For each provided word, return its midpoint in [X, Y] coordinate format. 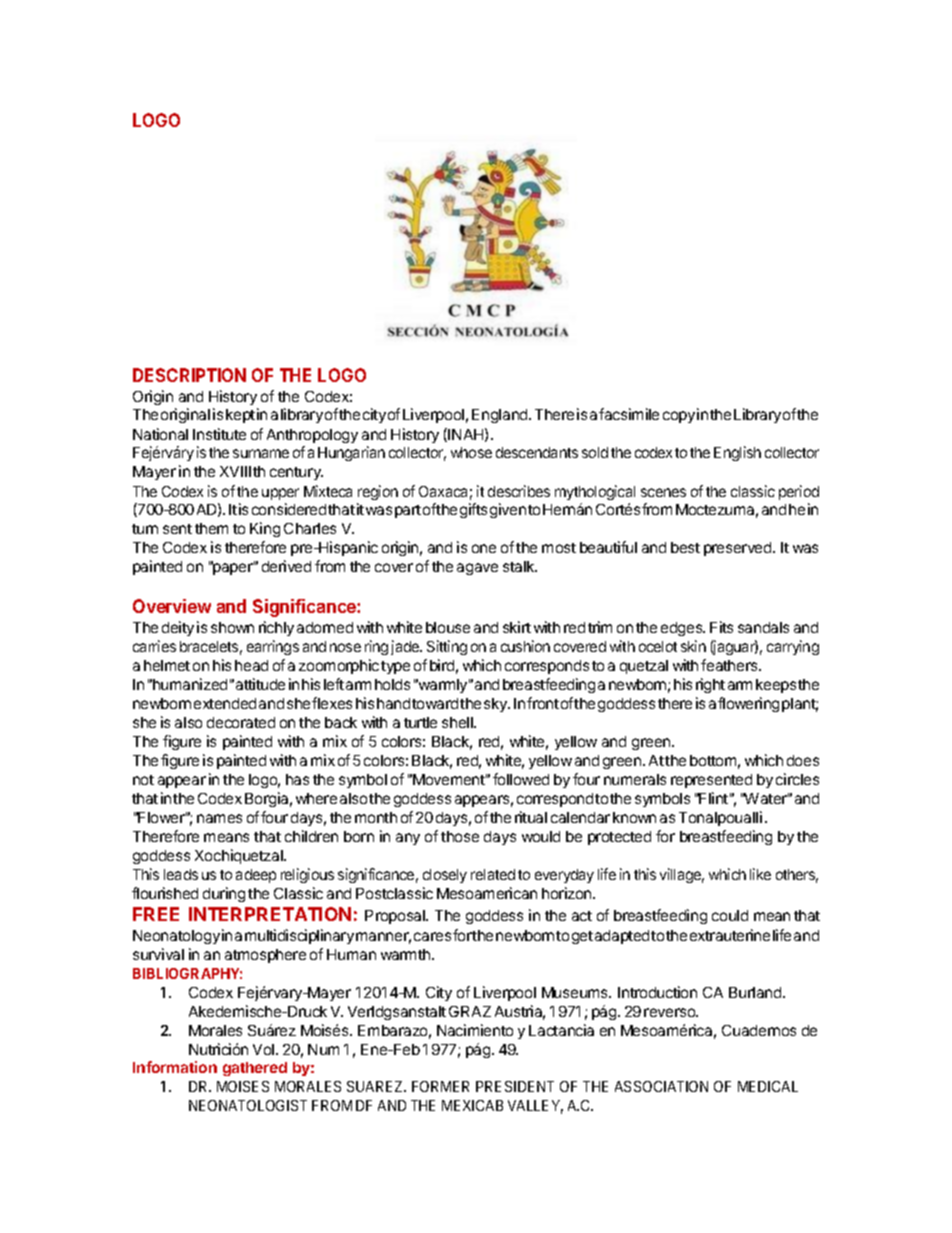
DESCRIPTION [189, 375]
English [737, 453]
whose [471, 452]
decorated [241, 722]
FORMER [440, 1086]
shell [458, 722]
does [803, 760]
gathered [255, 1069]
